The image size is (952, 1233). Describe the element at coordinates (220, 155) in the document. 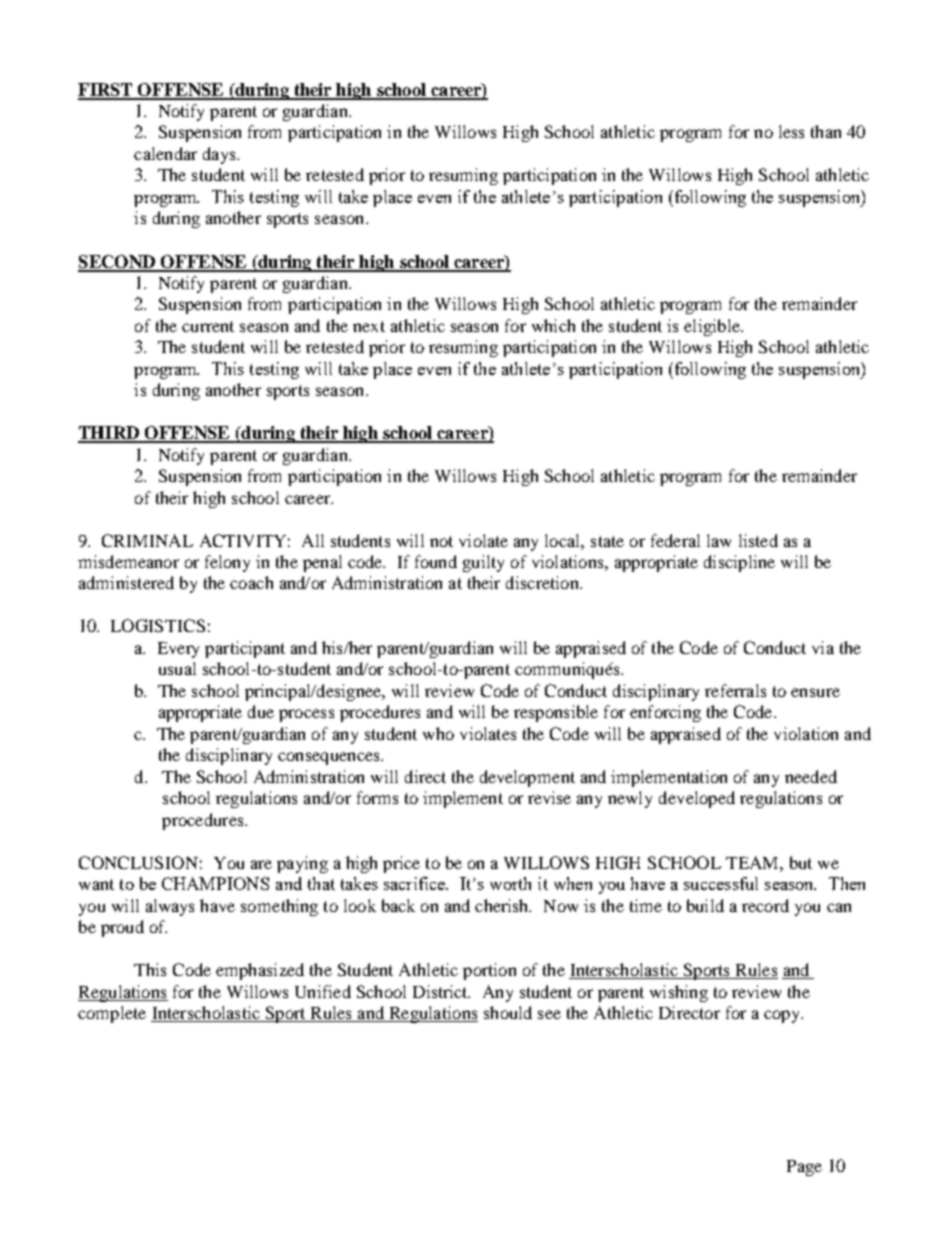

I see `days` at that location.
